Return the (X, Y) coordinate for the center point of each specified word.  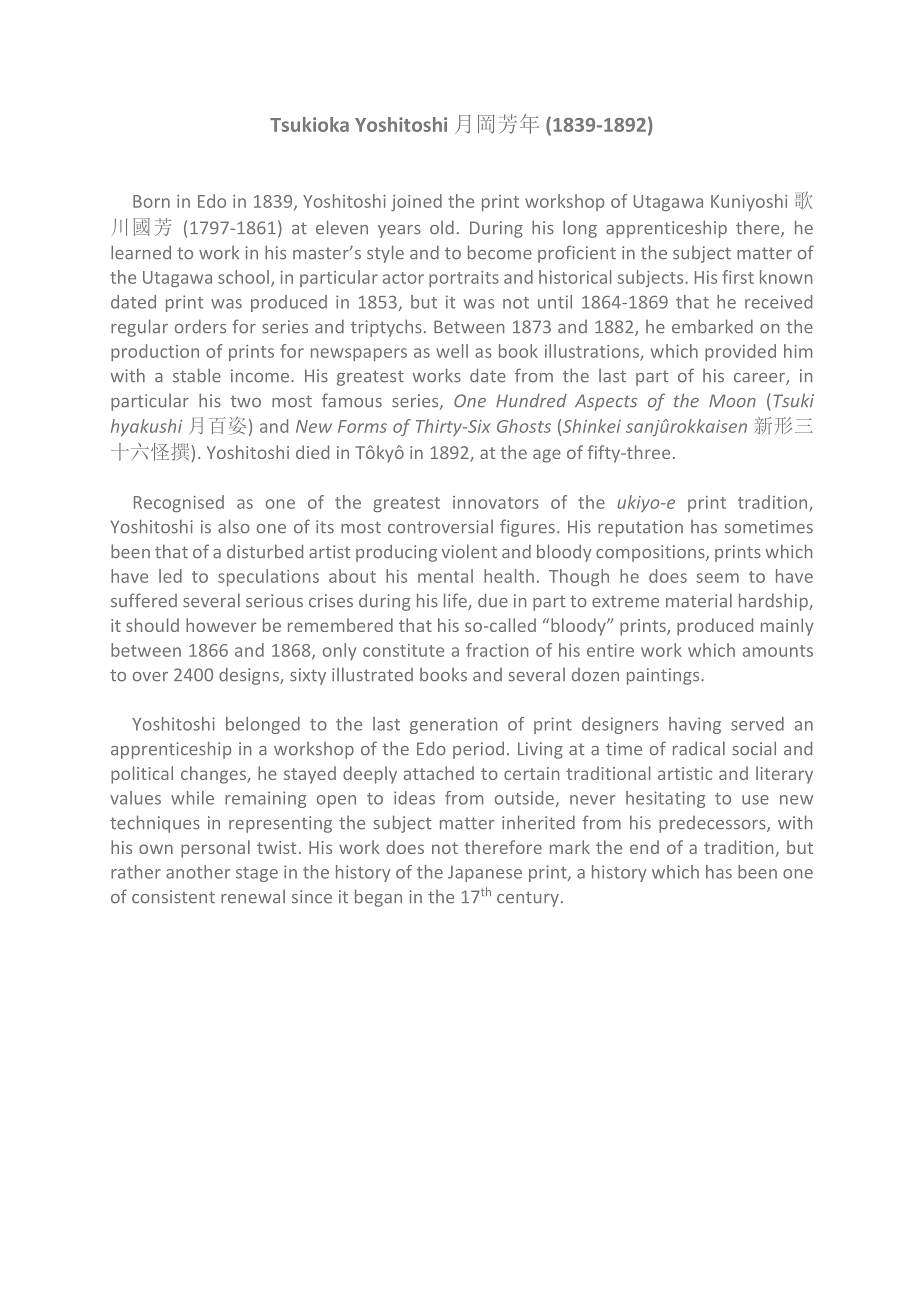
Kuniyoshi (749, 202)
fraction (497, 650)
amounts (778, 651)
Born (151, 201)
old (442, 228)
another (198, 872)
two (245, 401)
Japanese (485, 874)
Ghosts (524, 426)
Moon (732, 401)
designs (250, 676)
